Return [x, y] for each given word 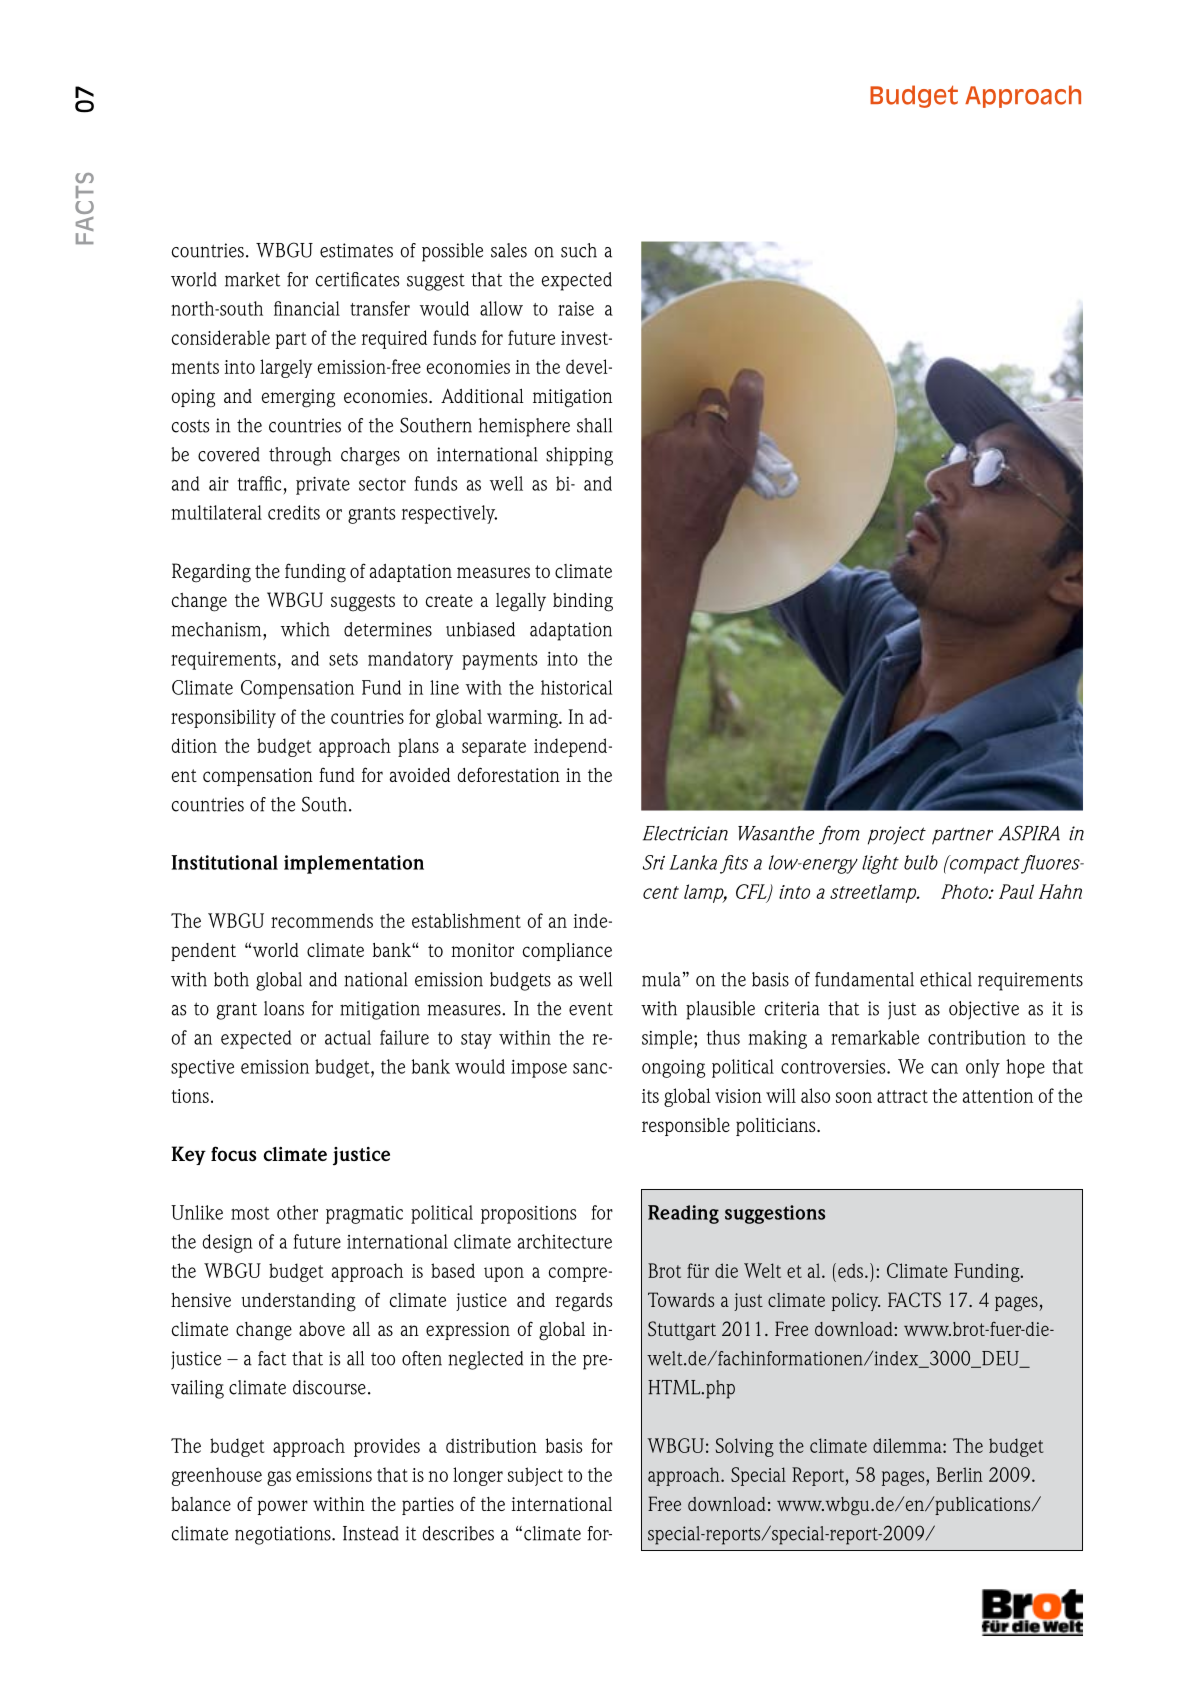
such [579, 250]
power [283, 1507]
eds [852, 1270]
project [897, 835]
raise [576, 309]
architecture [565, 1241]
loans [284, 1008]
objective [984, 1010]
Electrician [685, 833]
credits [294, 512]
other [297, 1212]
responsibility [223, 718]
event [591, 1009]
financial [307, 308]
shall [594, 425]
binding [583, 602]
